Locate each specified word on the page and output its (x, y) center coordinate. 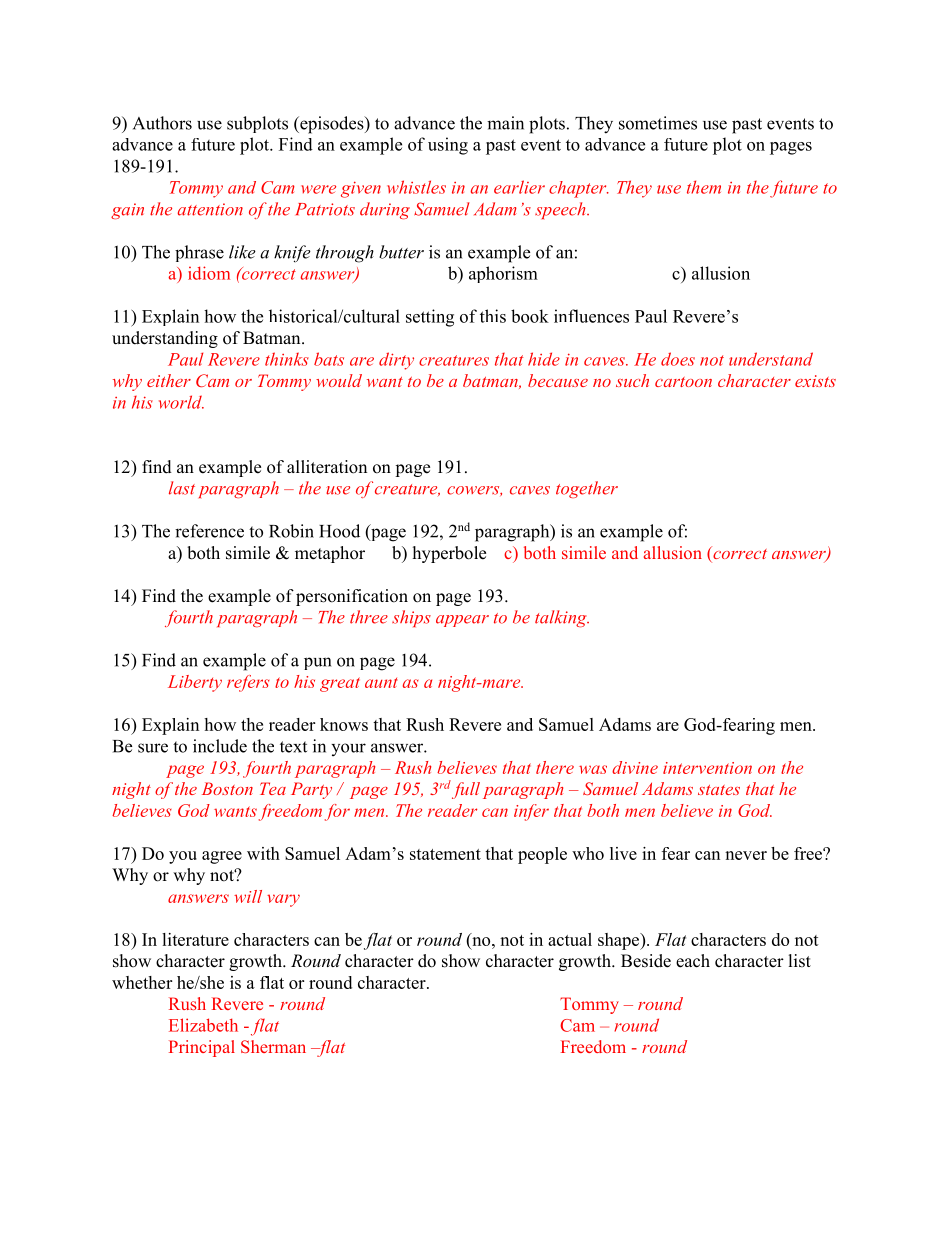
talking (562, 618)
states (719, 790)
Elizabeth (203, 1025)
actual (570, 939)
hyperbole (449, 554)
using (448, 146)
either (169, 380)
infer (531, 812)
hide (544, 359)
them (704, 187)
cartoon (683, 382)
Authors (162, 123)
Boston (227, 788)
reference (209, 531)
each (693, 961)
